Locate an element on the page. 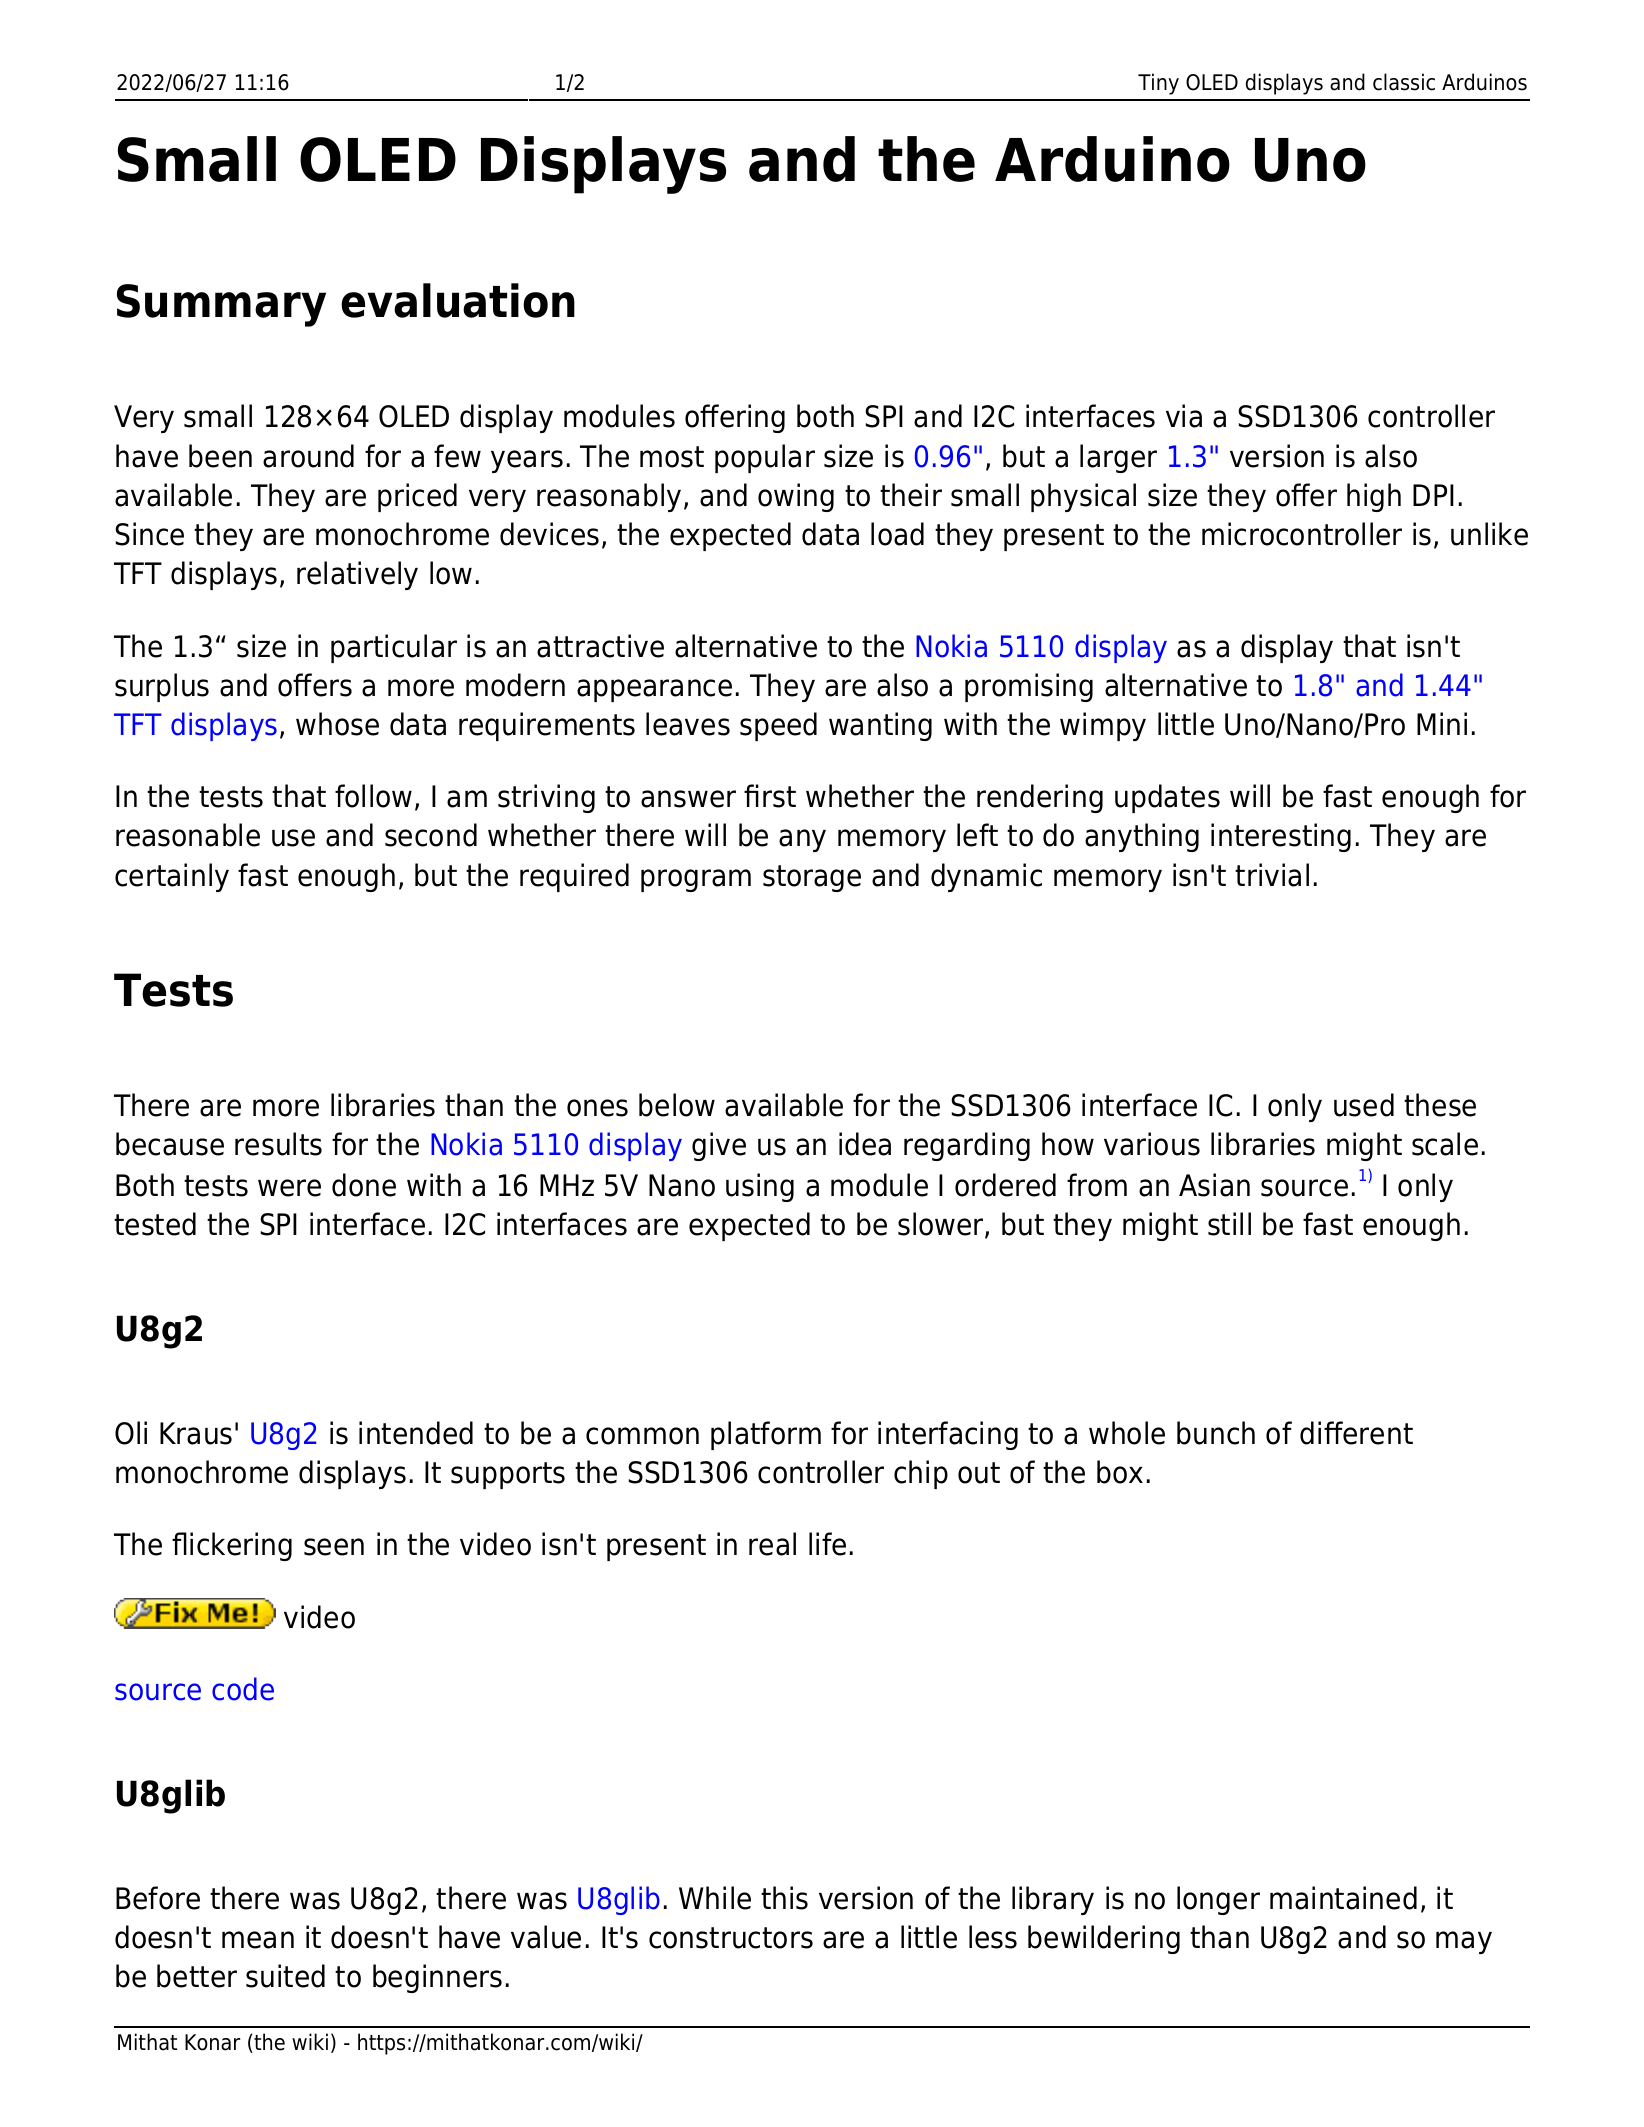 The width and height of the document is (1644, 2127). Tiny is located at coordinates (1158, 84).
